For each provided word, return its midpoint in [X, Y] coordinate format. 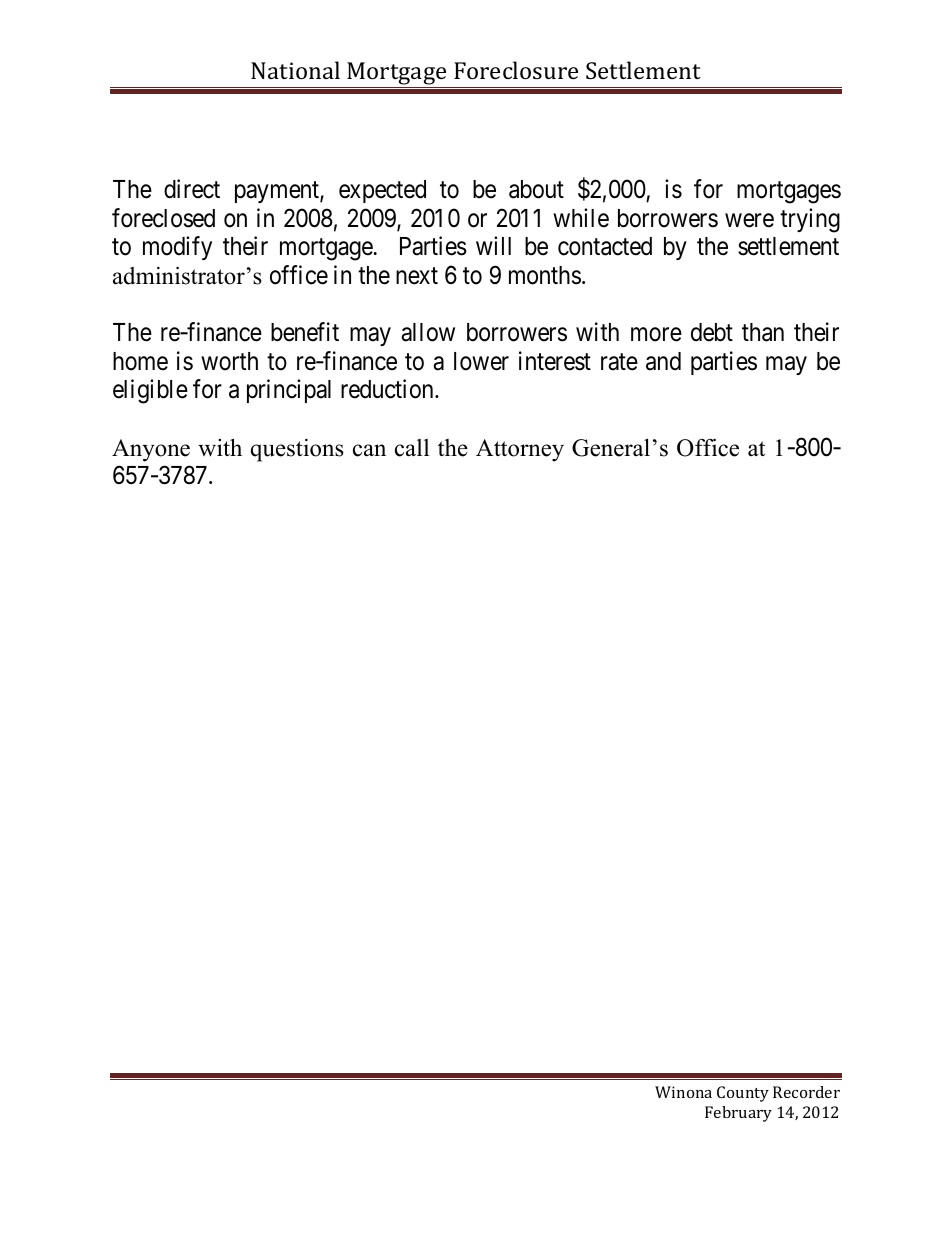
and [663, 361]
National [295, 70]
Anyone [151, 450]
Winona [683, 1092]
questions [297, 450]
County [743, 1094]
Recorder [806, 1092]
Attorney [520, 450]
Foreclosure [516, 70]
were [749, 220]
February [738, 1114]
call [412, 448]
